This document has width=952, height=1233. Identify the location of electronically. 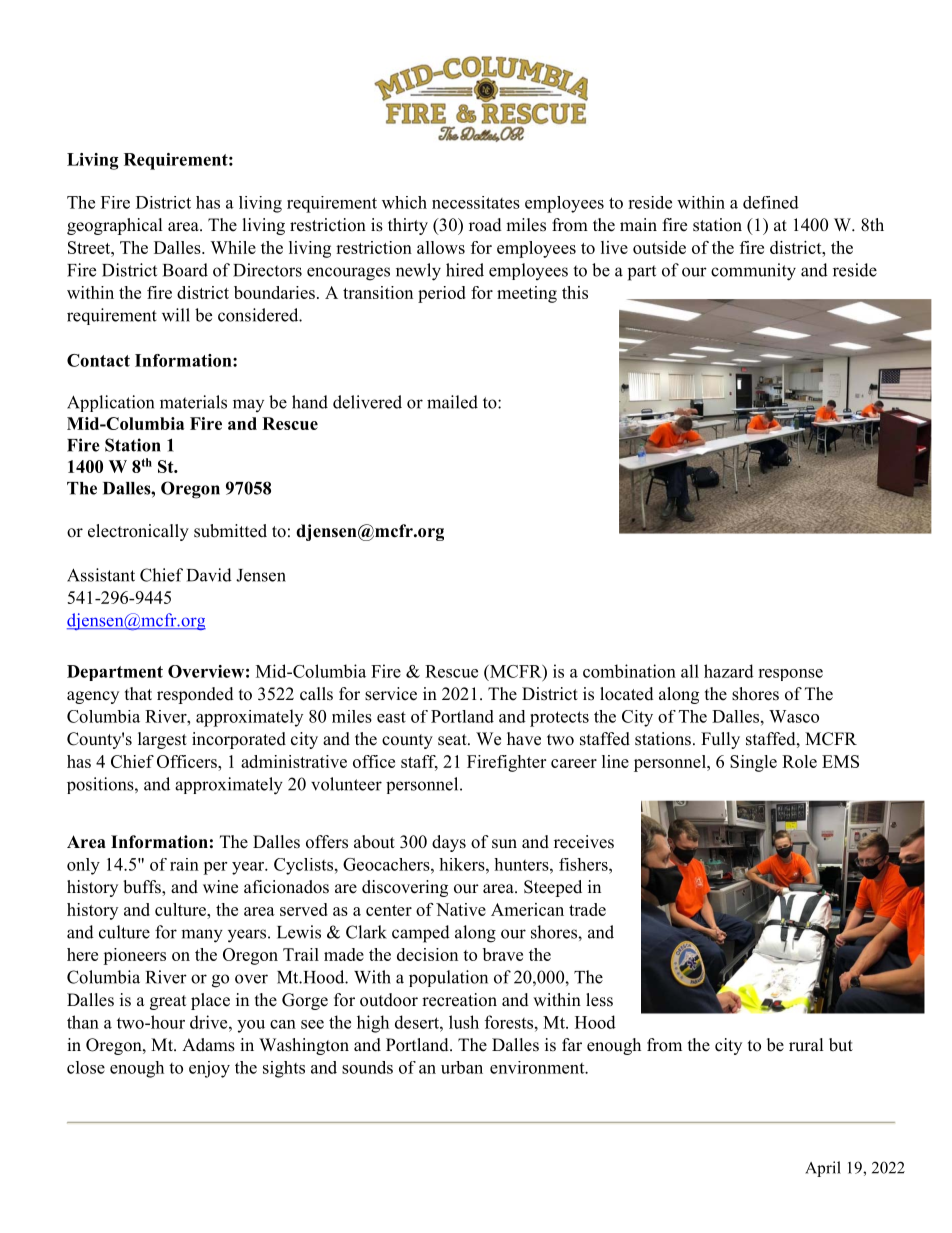
(138, 532).
